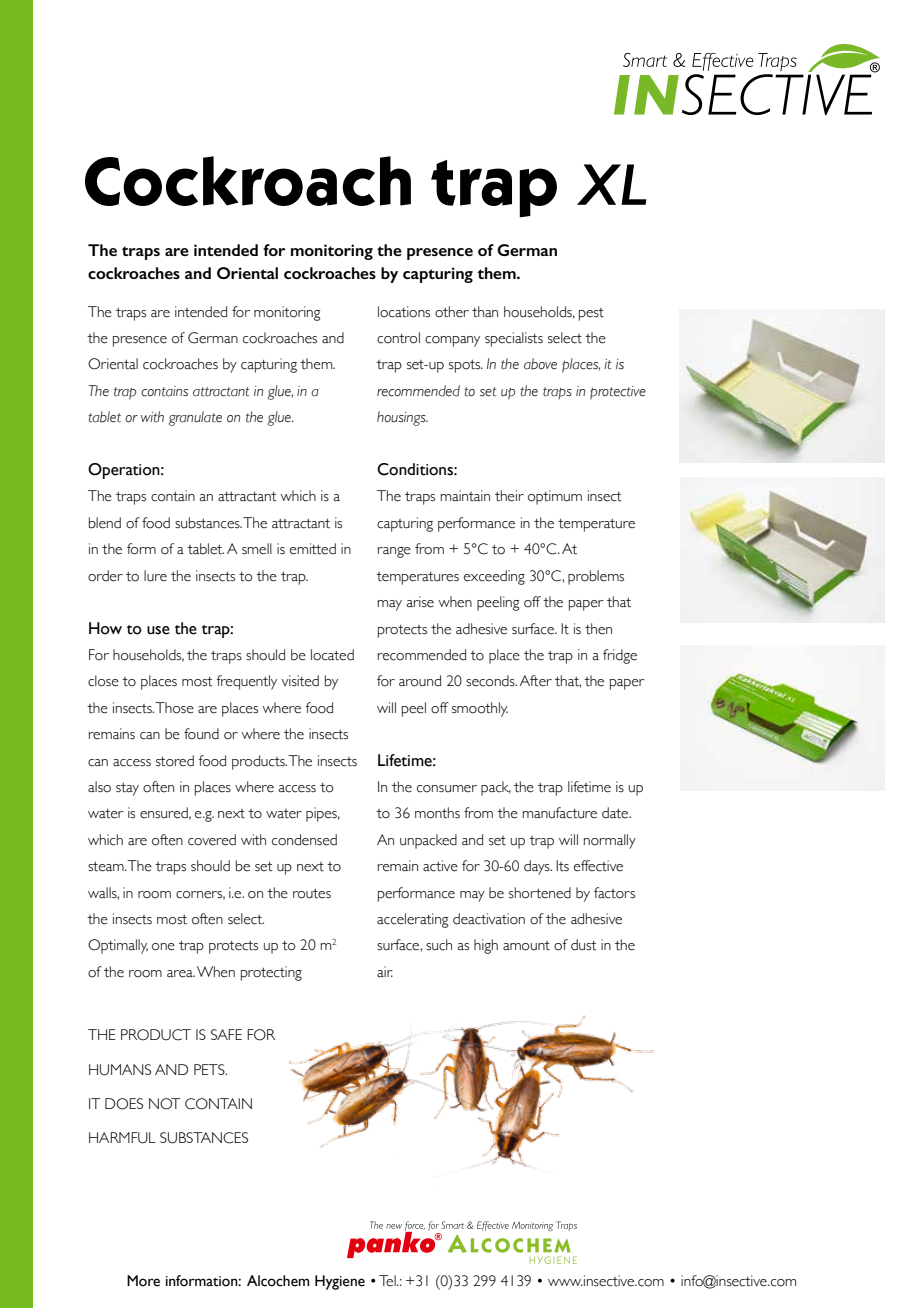 This screenshot has height=1308, width=924. I want to click on More, so click(143, 1281).
